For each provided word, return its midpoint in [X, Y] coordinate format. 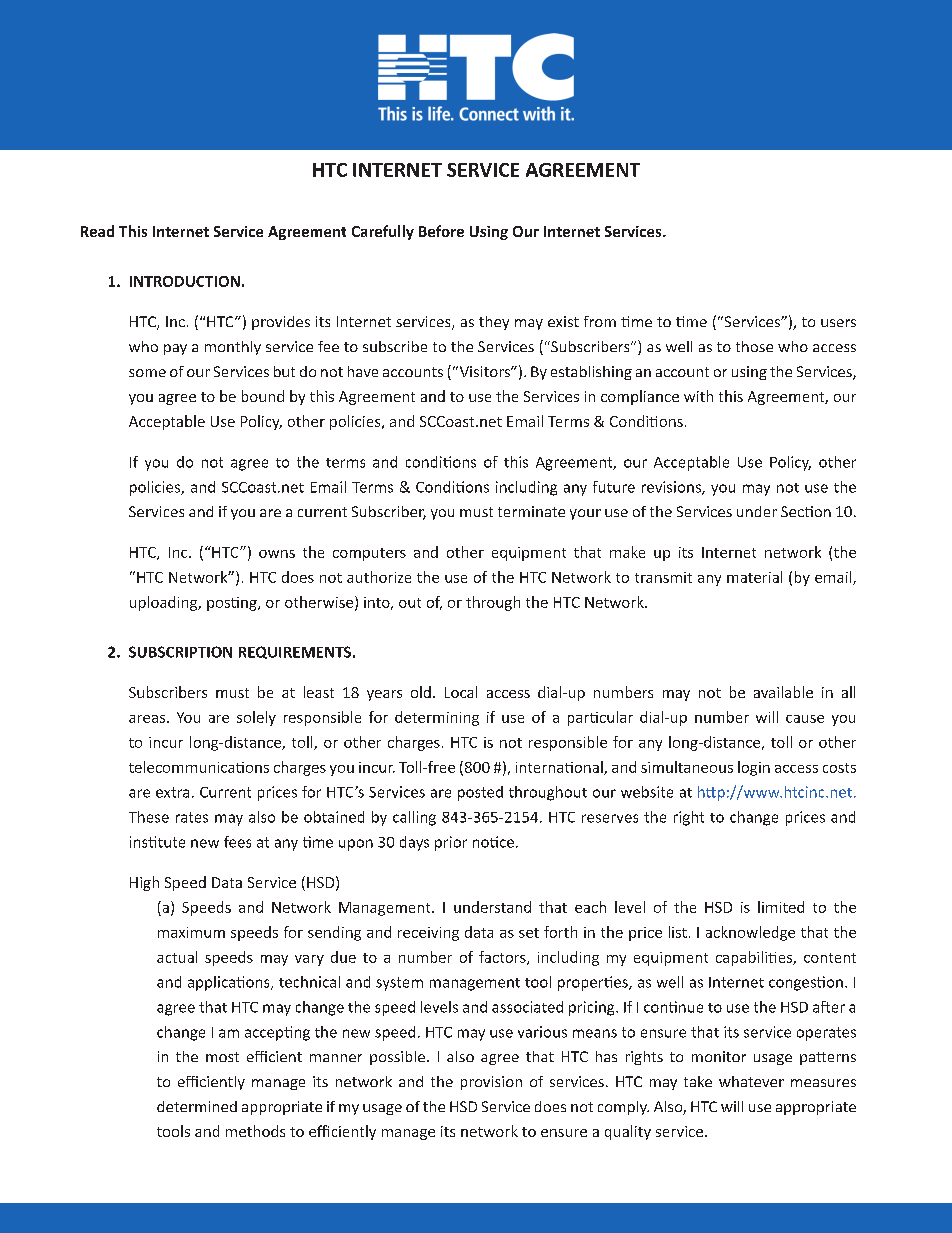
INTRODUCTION [185, 281]
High [144, 883]
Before [441, 231]
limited [781, 907]
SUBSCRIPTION [180, 652]
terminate [531, 511]
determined [197, 1106]
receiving [428, 934]
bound [263, 396]
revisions [672, 488]
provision [491, 1083]
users [838, 323]
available [783, 692]
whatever [751, 1081]
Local [461, 692]
